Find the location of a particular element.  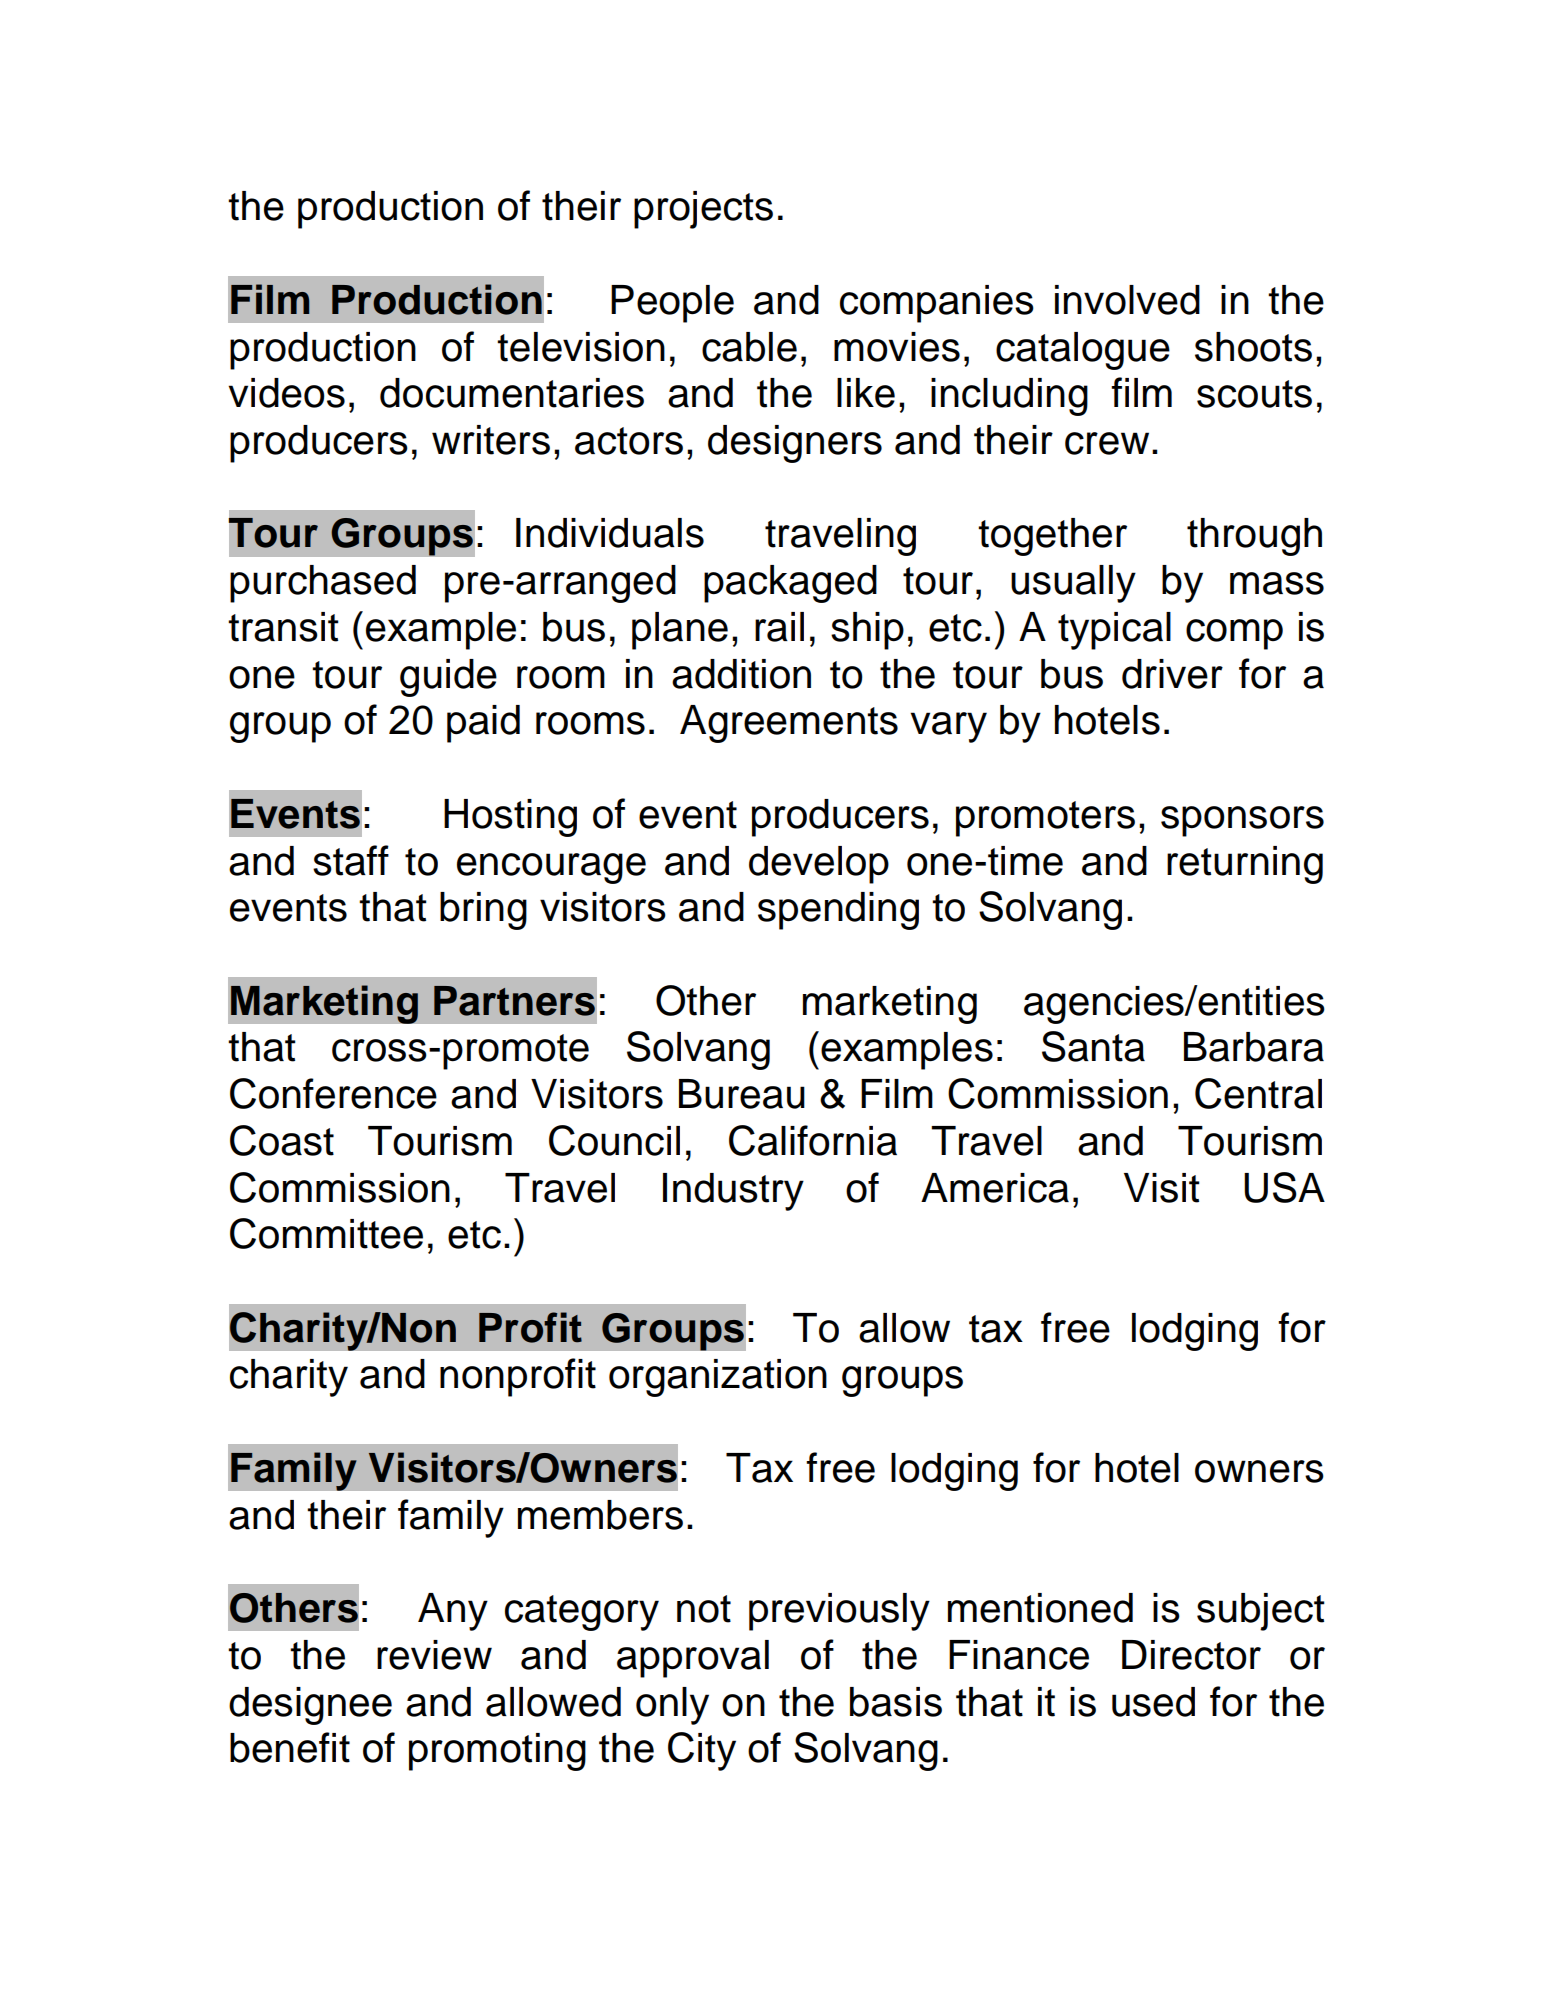

projects is located at coordinates (703, 210).
